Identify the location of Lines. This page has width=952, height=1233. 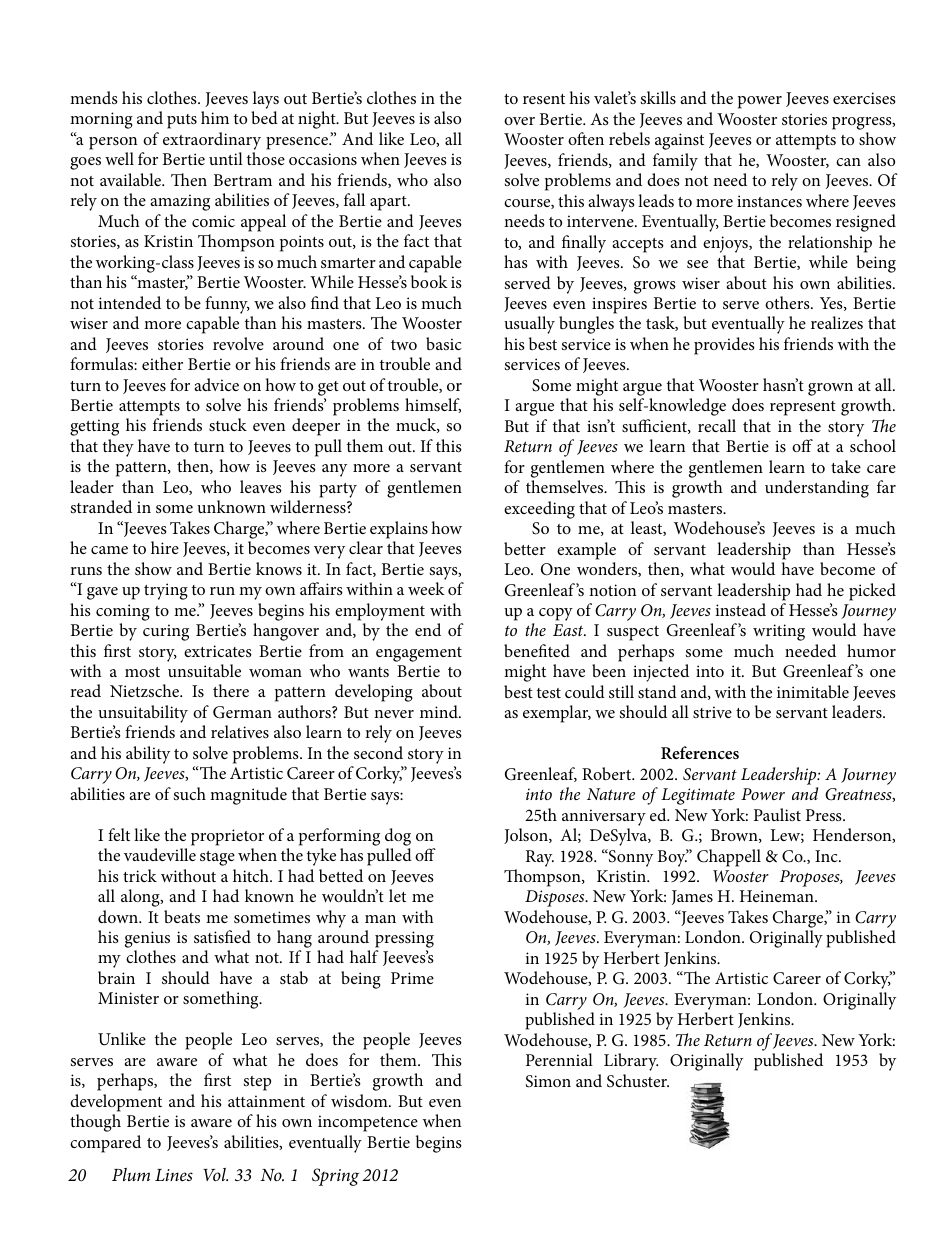
(174, 1175).
